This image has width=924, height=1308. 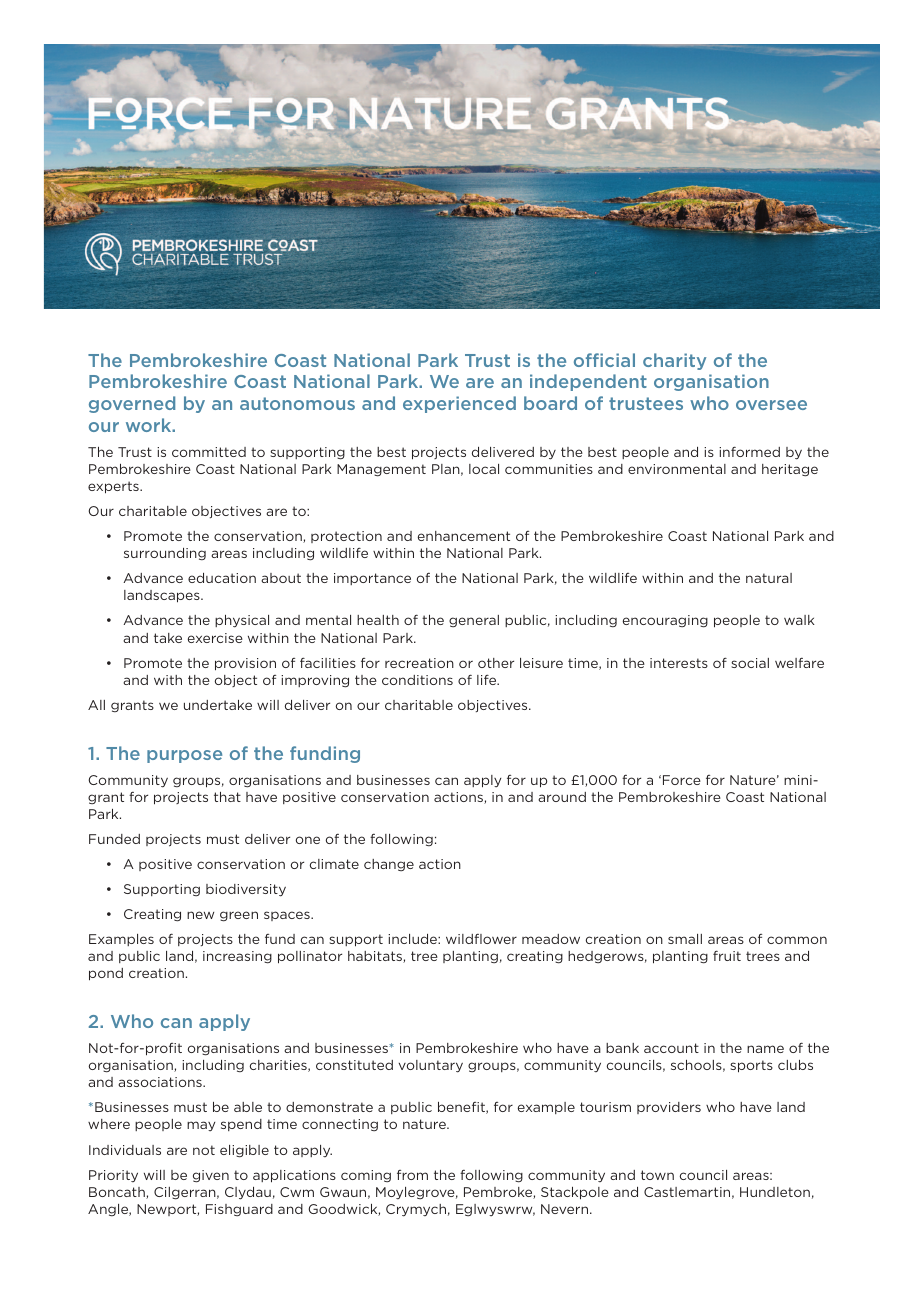 I want to click on charity, so click(x=674, y=361).
